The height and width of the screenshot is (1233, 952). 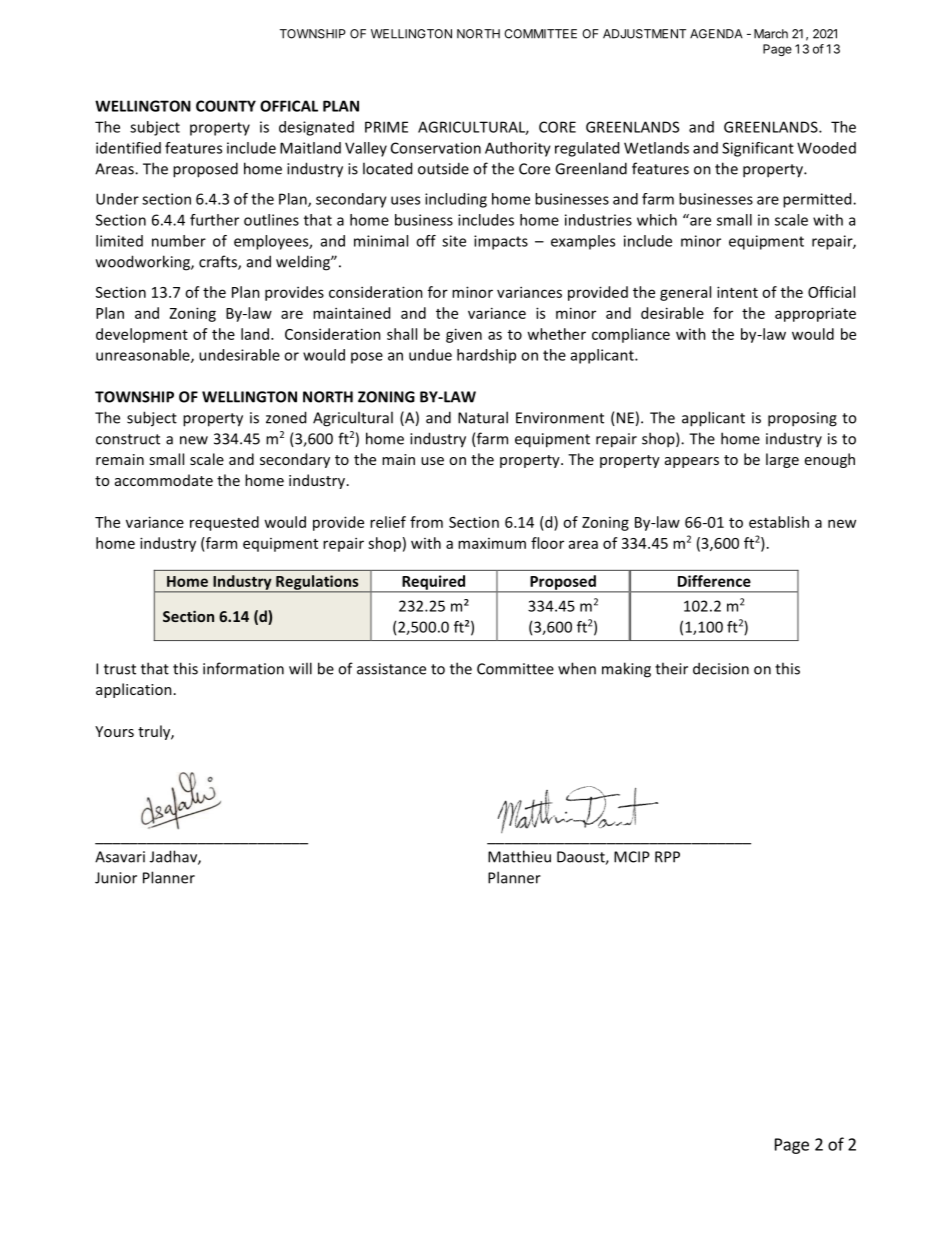 I want to click on intent, so click(x=737, y=292).
